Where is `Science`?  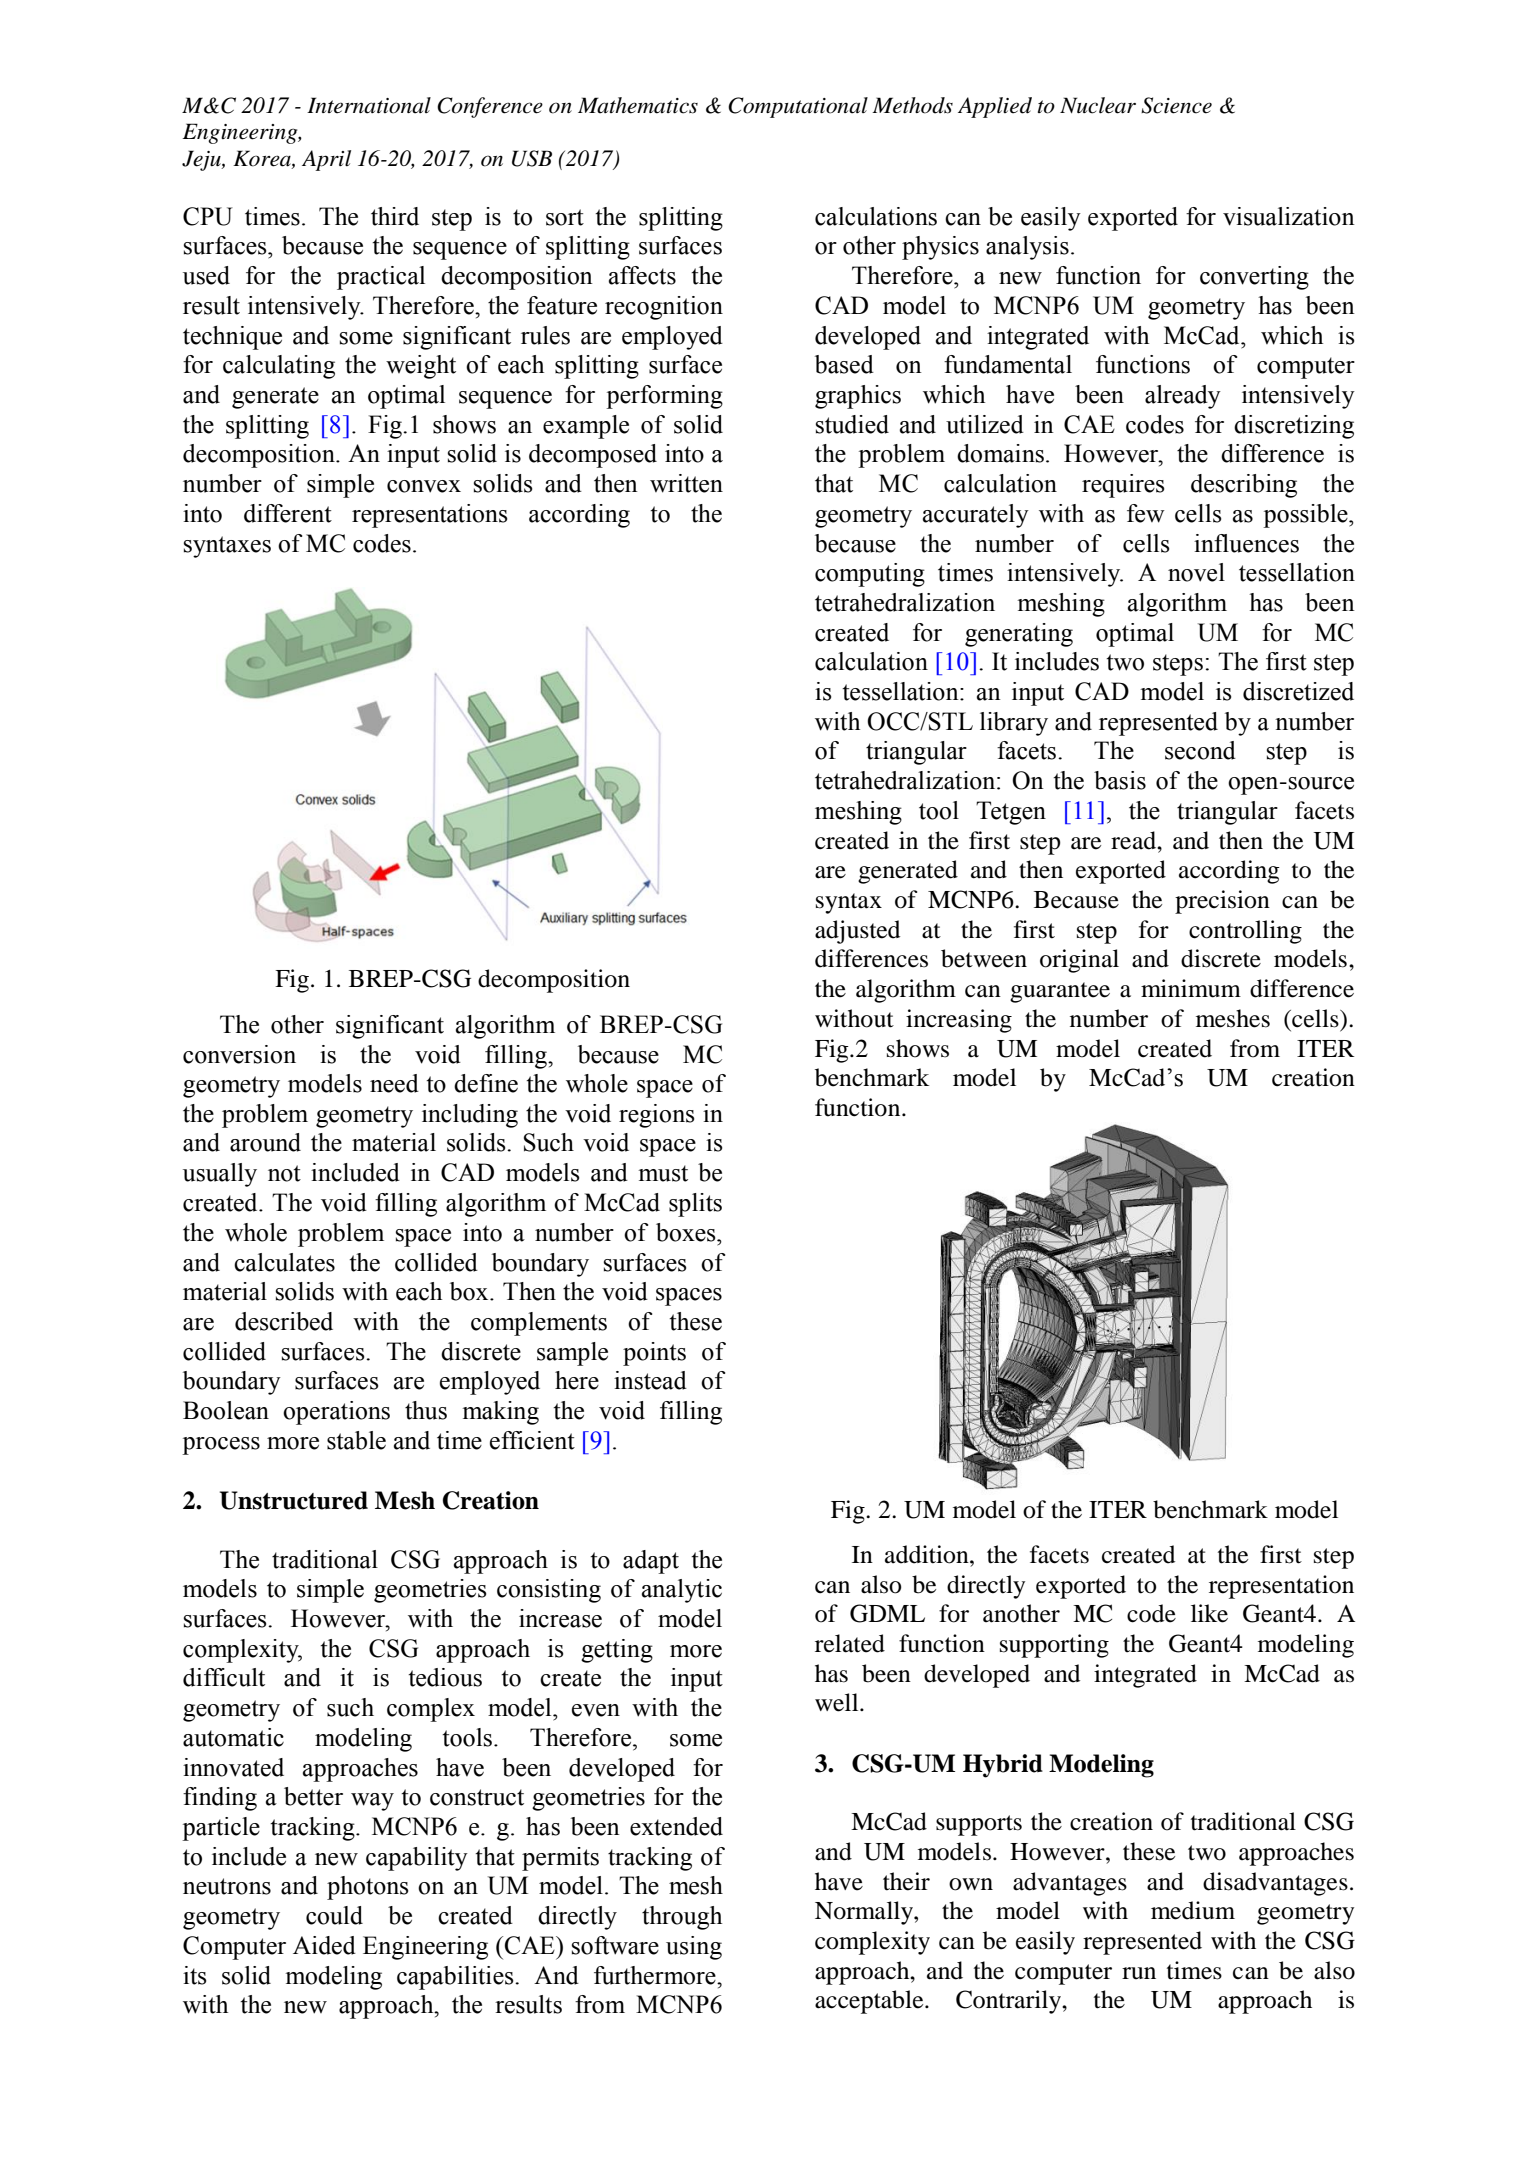 Science is located at coordinates (1176, 105).
